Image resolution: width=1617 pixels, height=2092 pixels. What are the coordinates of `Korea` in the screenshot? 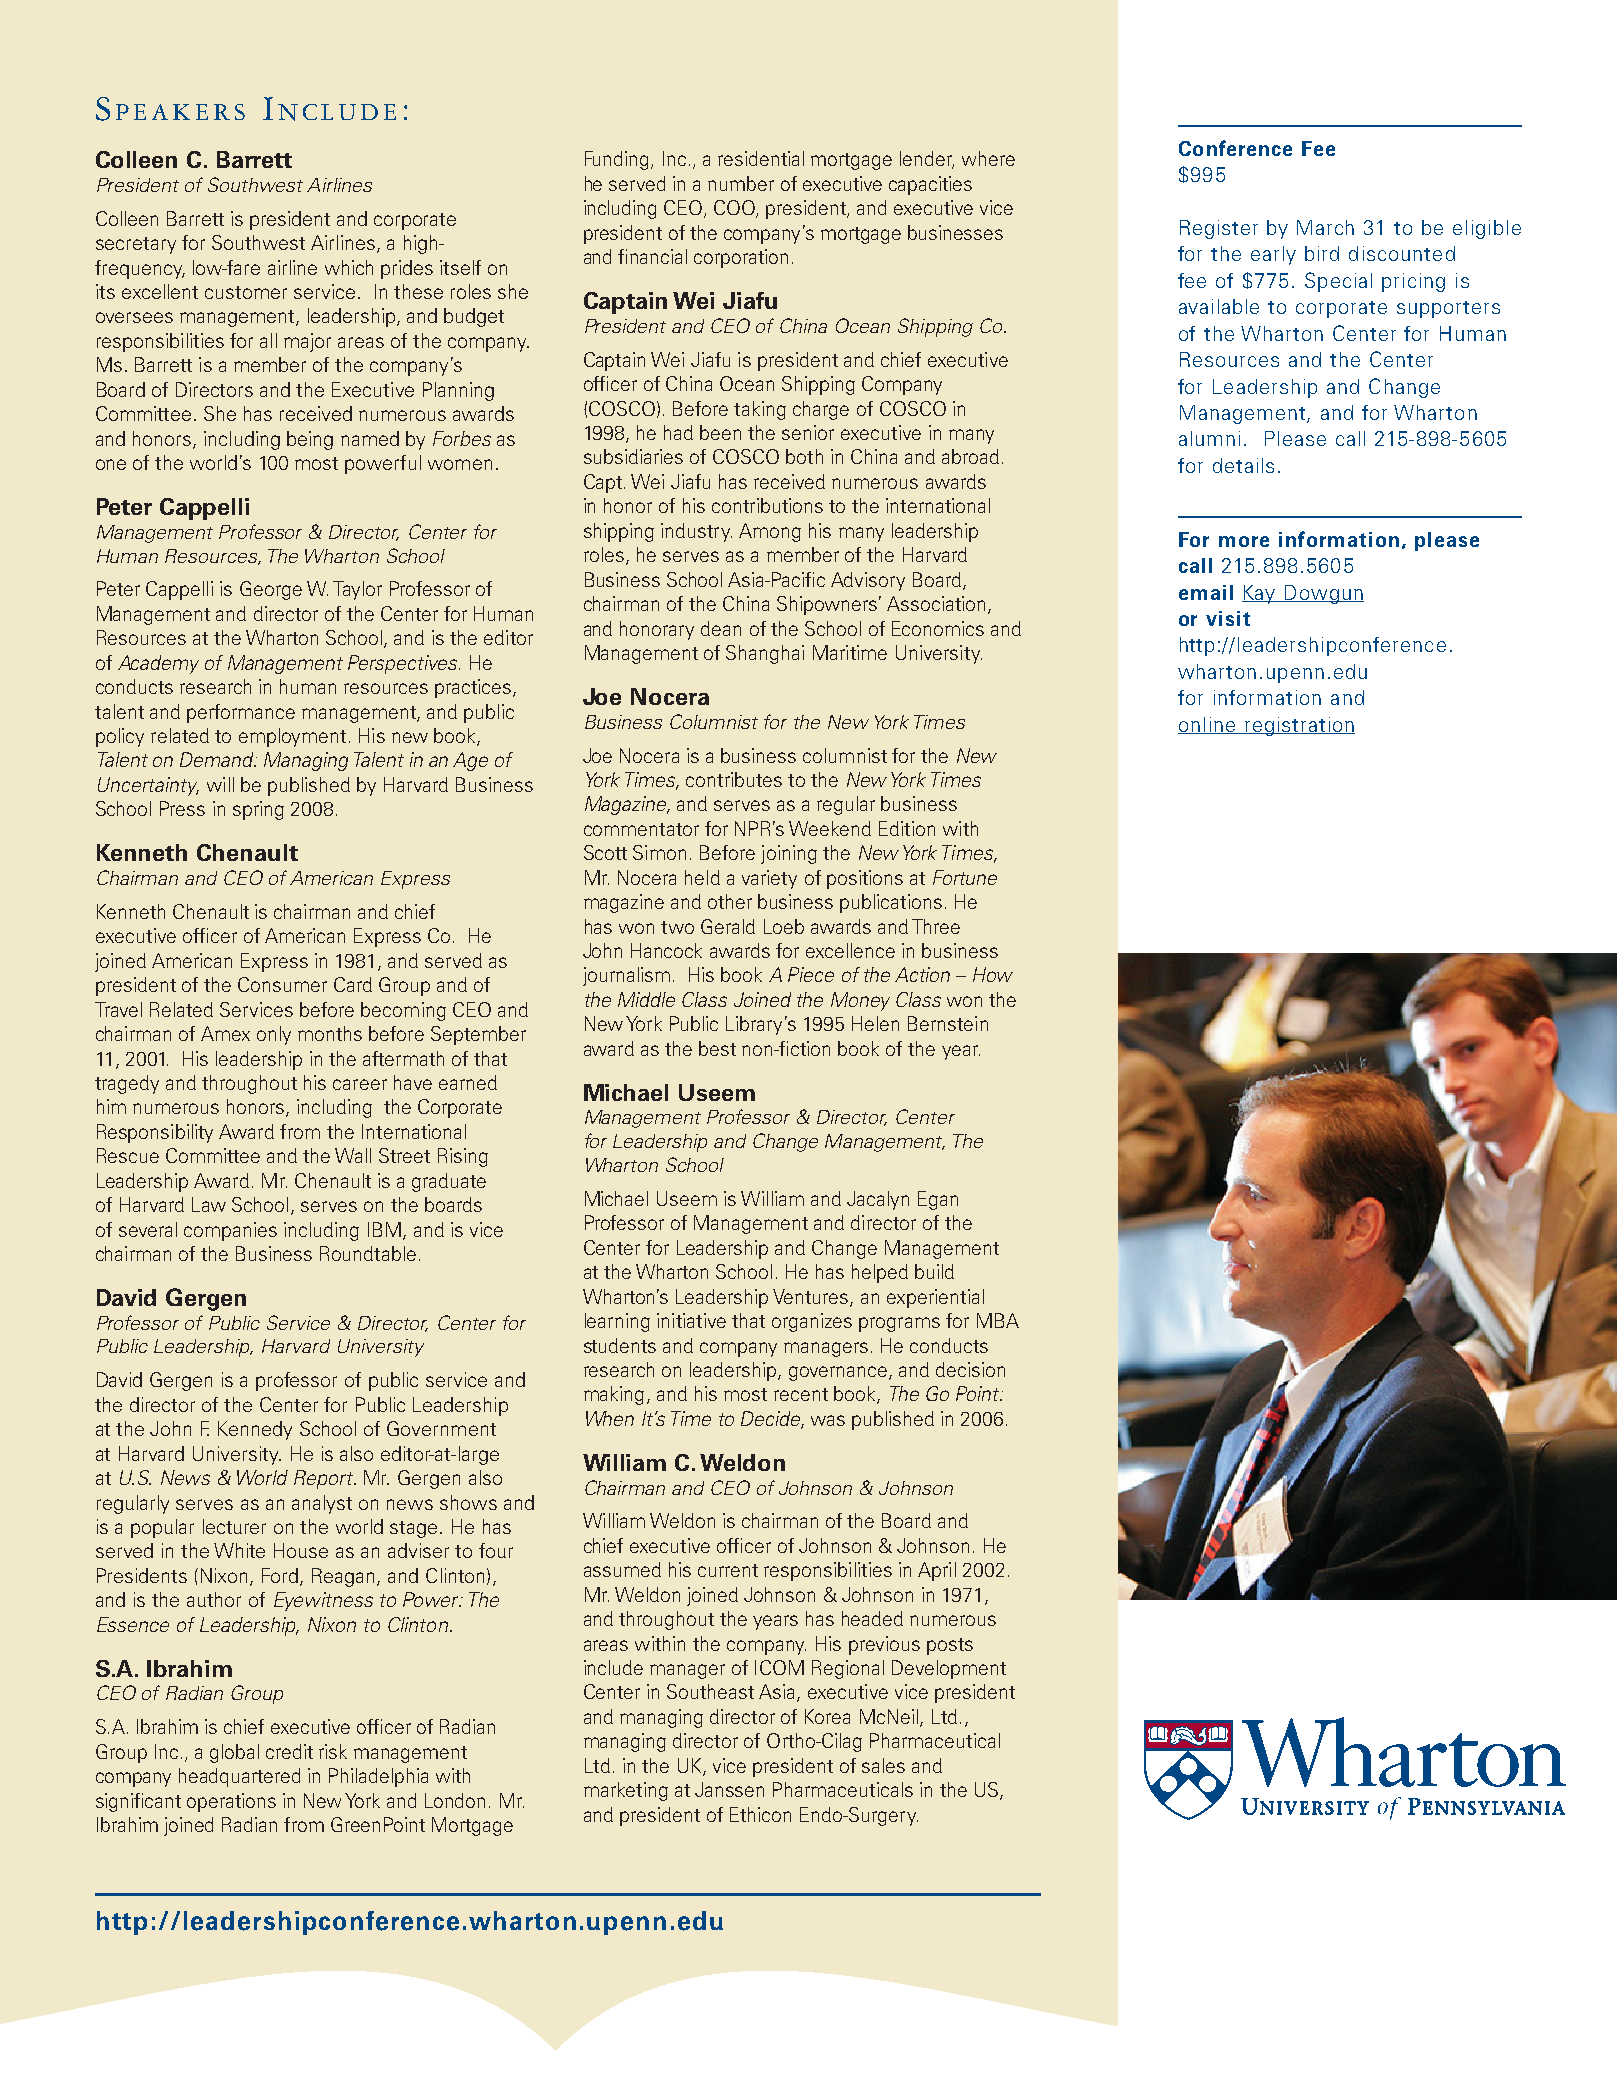 It's located at (827, 1716).
